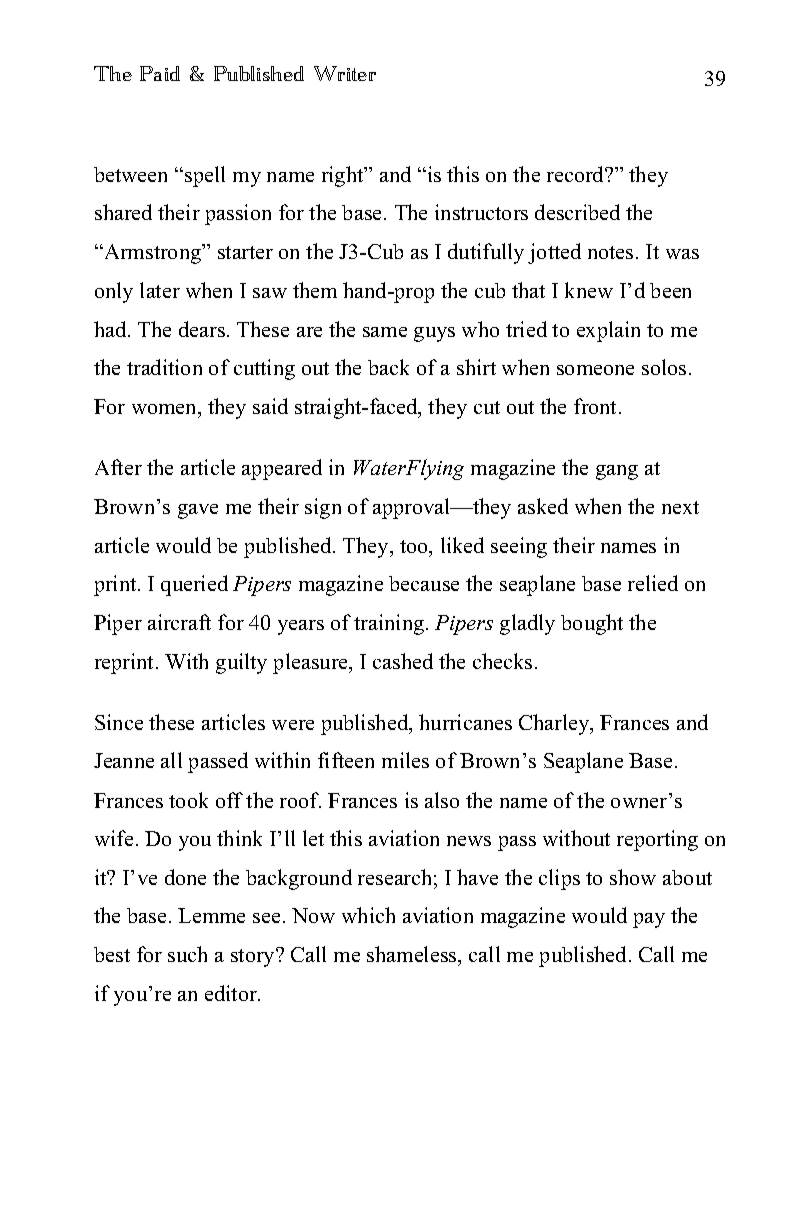 The width and height of the screenshot is (808, 1212). I want to click on dears, so click(202, 329).
